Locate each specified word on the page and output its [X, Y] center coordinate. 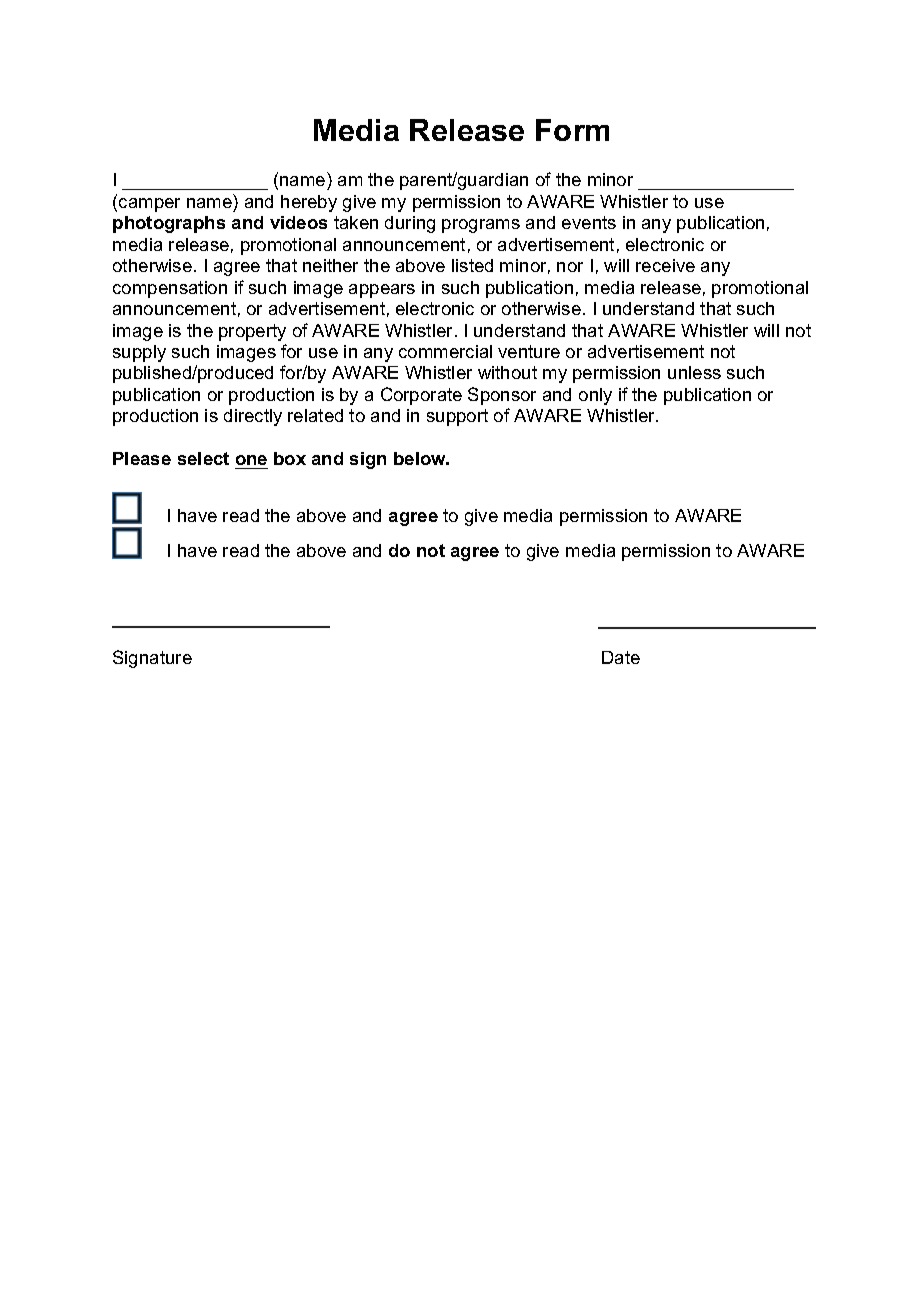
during [410, 224]
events [589, 222]
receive [665, 265]
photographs [169, 224]
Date [621, 657]
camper [149, 205]
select [203, 458]
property [252, 332]
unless [694, 372]
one [251, 460]
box [290, 458]
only [595, 396]
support [457, 417]
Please [142, 458]
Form [572, 130]
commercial [445, 351]
